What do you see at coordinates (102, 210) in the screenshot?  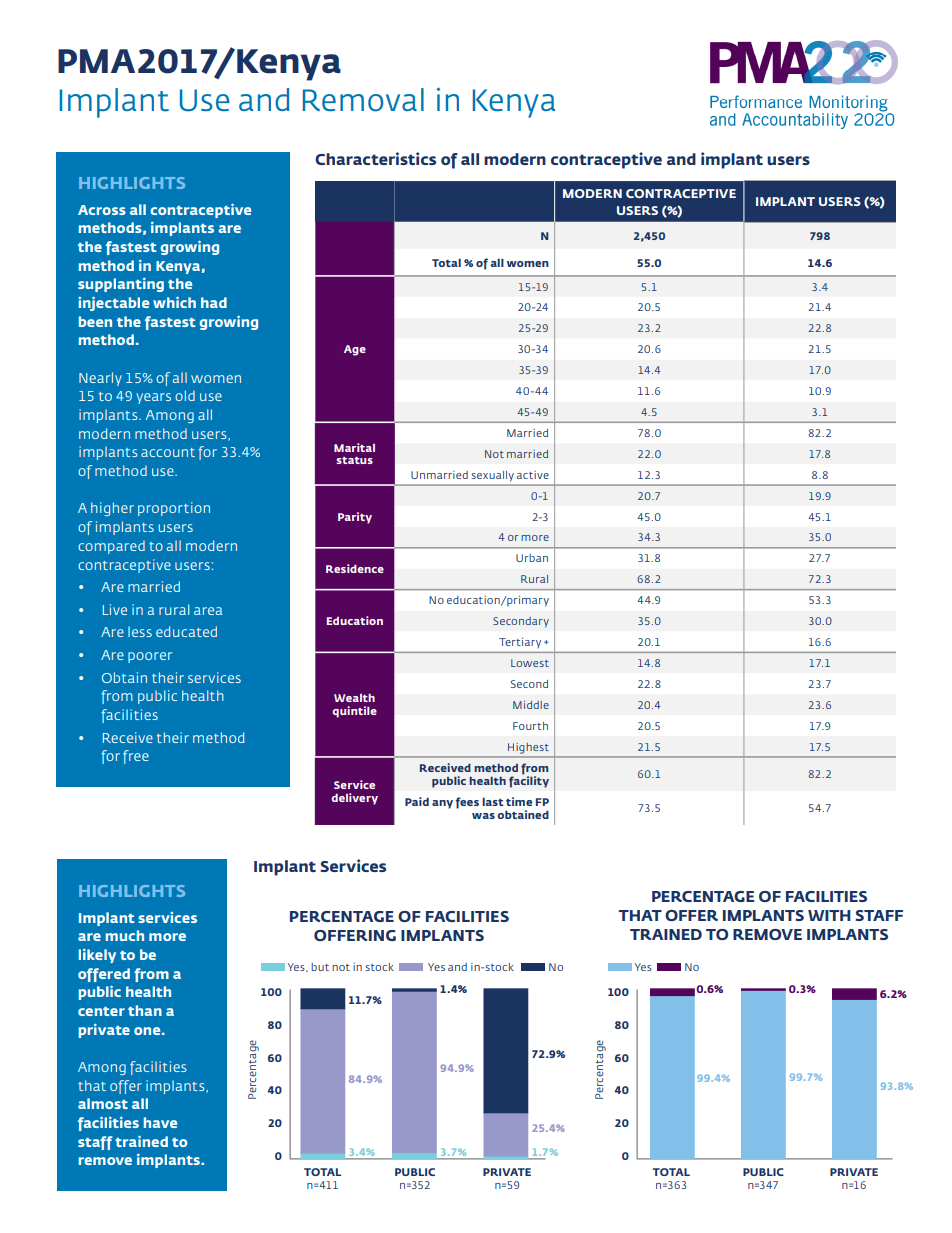 I see `Across` at bounding box center [102, 210].
